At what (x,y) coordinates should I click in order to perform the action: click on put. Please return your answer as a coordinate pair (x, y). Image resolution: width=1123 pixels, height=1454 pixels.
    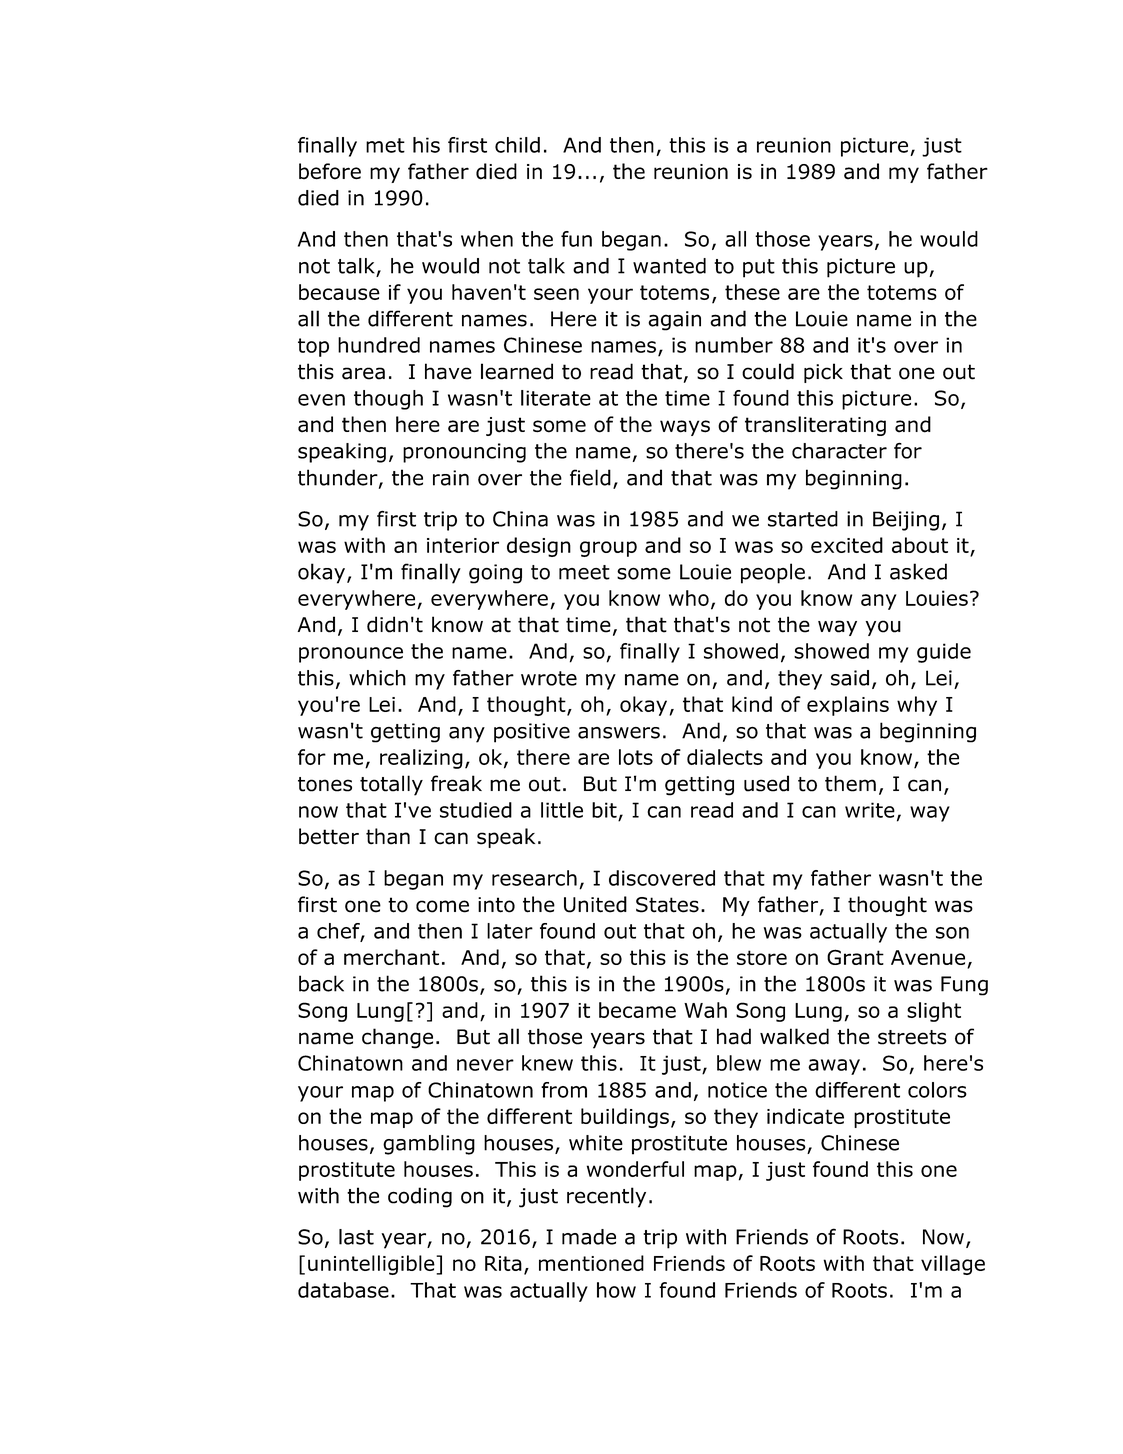
    Looking at the image, I should click on (759, 268).
